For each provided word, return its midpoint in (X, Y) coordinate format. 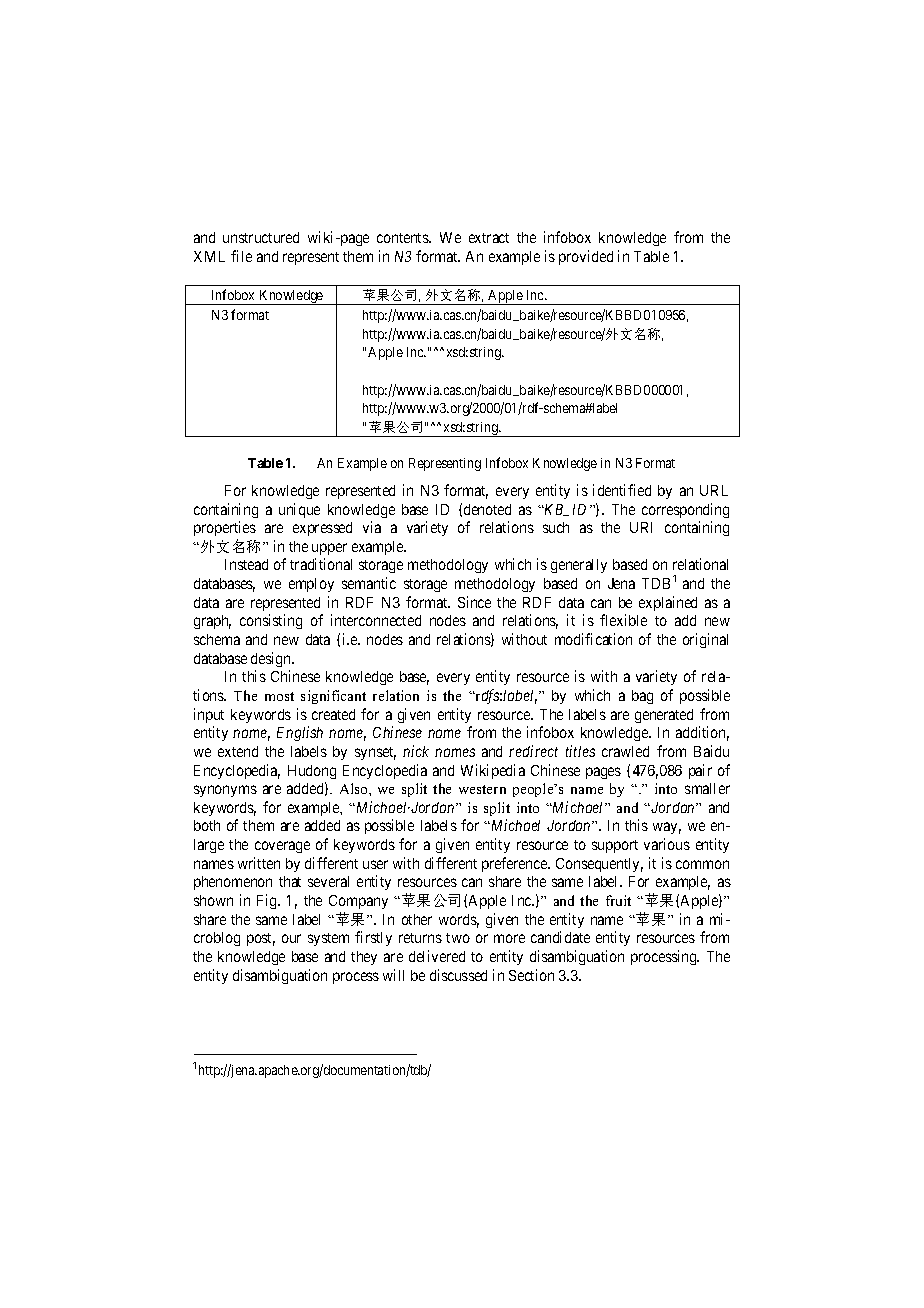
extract (489, 238)
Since (474, 602)
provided (586, 257)
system (328, 939)
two (458, 938)
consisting (271, 621)
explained (668, 603)
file (241, 256)
